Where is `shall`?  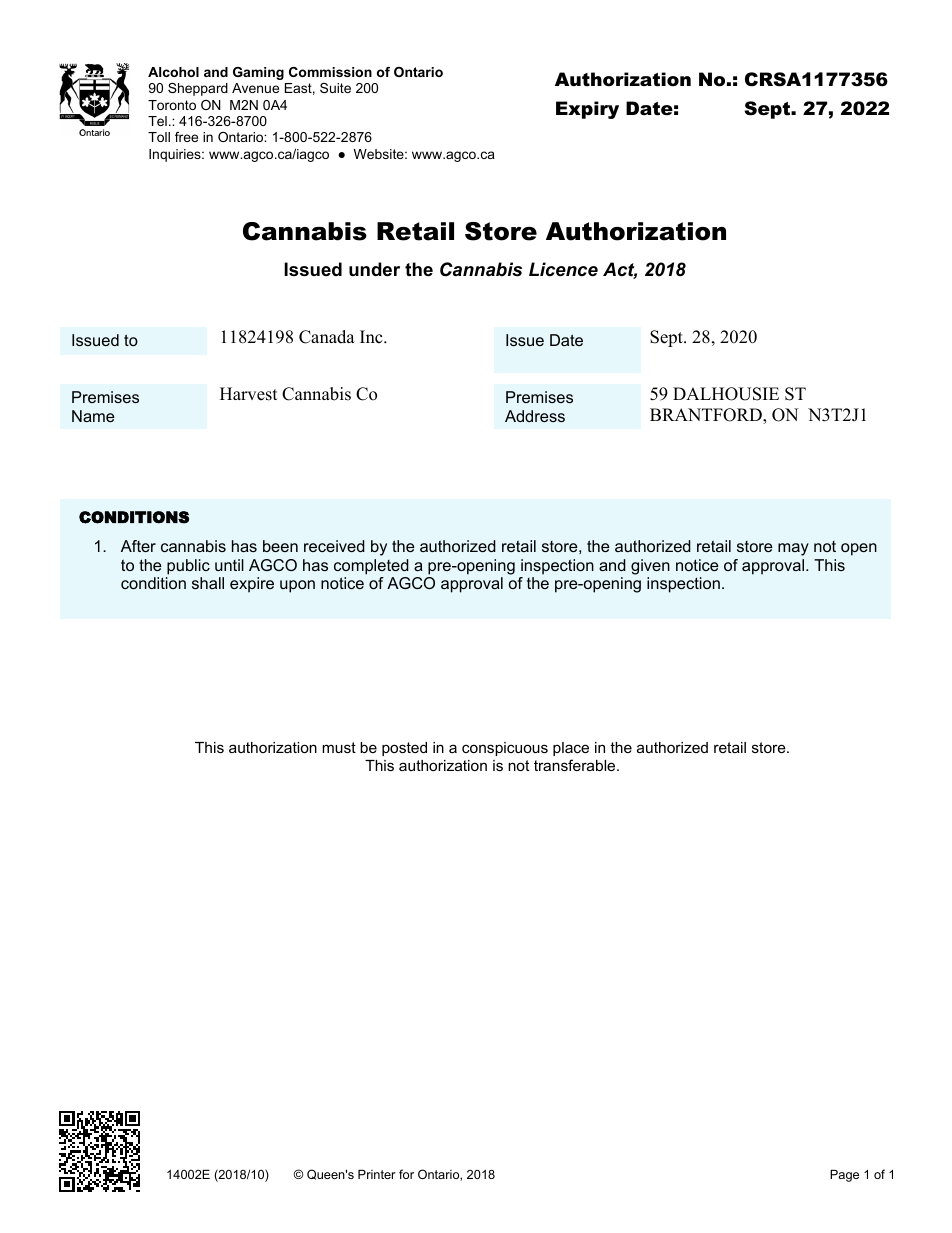
shall is located at coordinates (208, 583).
